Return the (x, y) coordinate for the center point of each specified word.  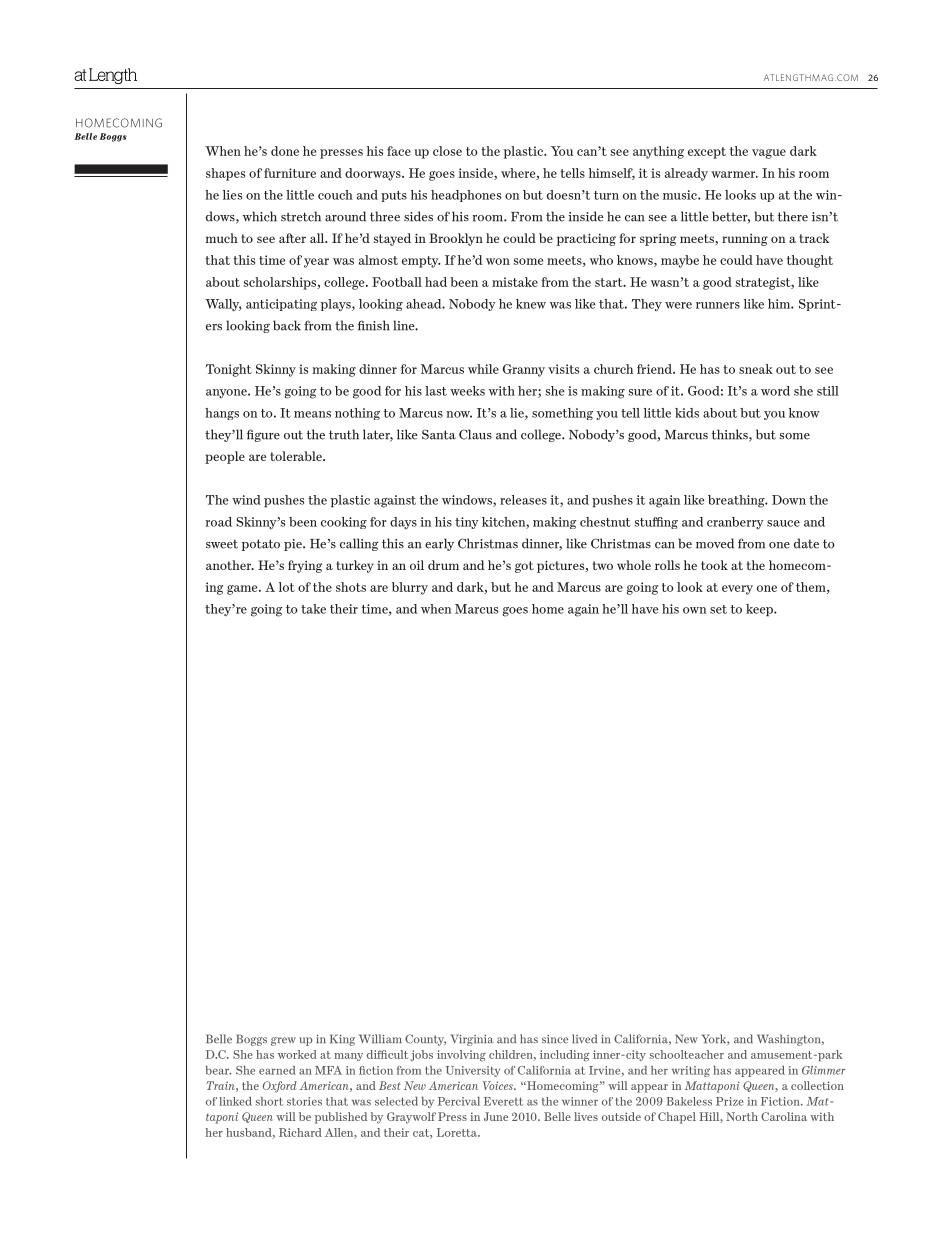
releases (523, 500)
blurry (410, 588)
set (718, 609)
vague (769, 154)
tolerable (297, 456)
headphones (466, 196)
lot (287, 587)
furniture (290, 173)
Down (789, 500)
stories (304, 1101)
